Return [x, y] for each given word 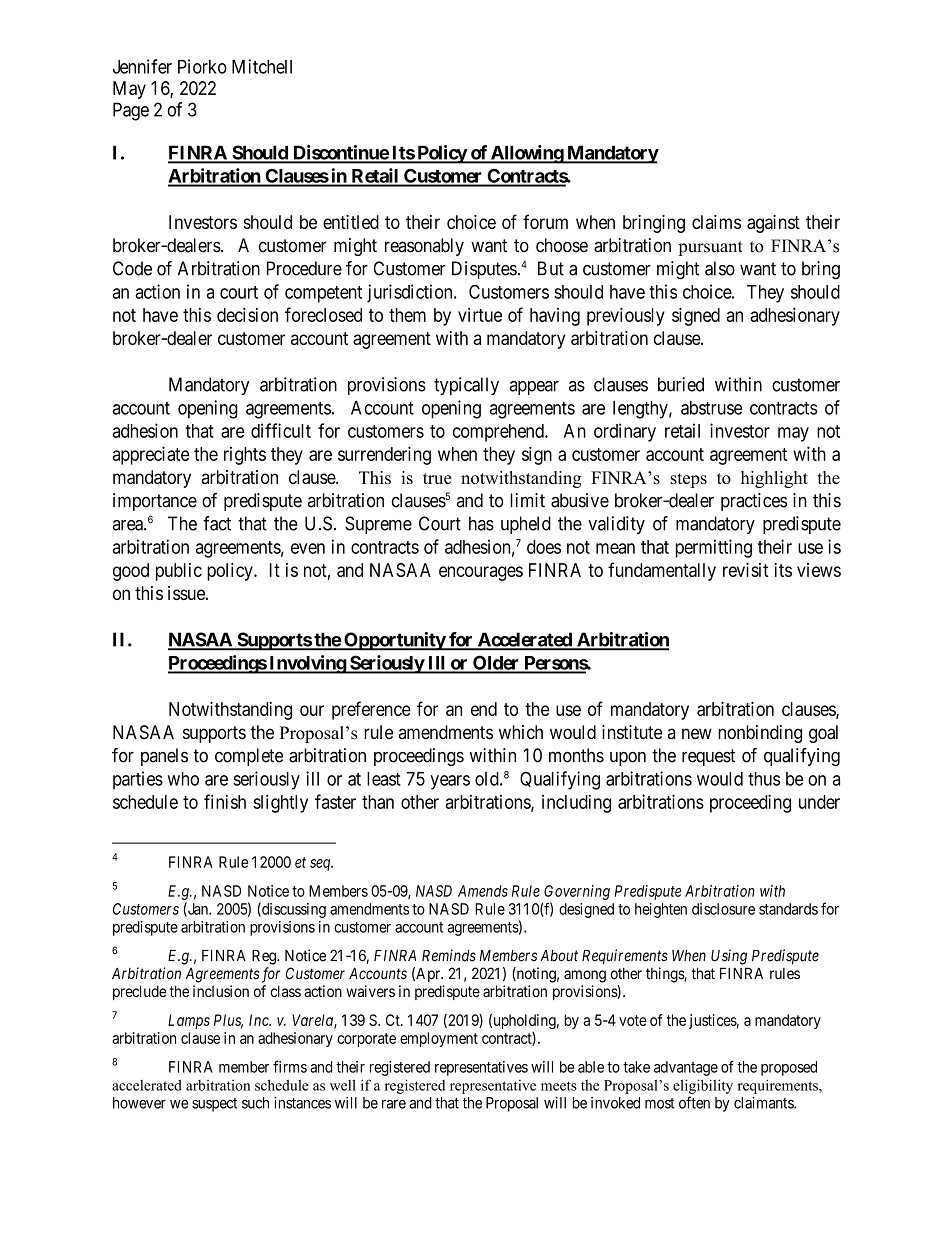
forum [545, 221]
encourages [481, 573]
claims [716, 222]
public [179, 572]
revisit [746, 570]
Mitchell [262, 66]
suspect [214, 1105]
